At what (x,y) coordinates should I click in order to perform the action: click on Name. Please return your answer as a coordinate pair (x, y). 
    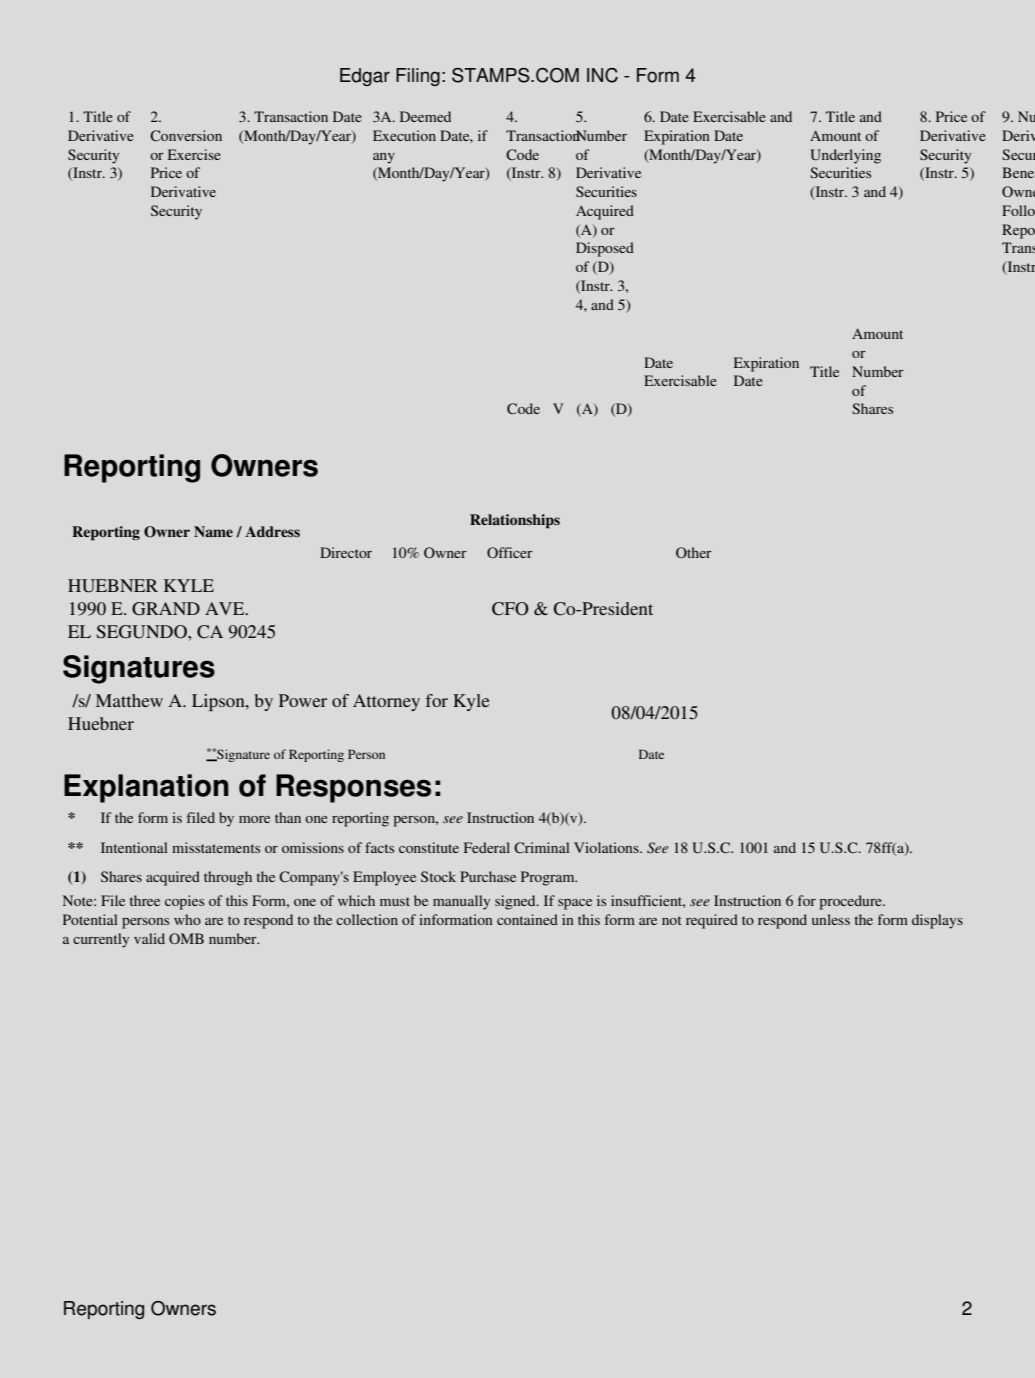
    Looking at the image, I should click on (213, 531).
